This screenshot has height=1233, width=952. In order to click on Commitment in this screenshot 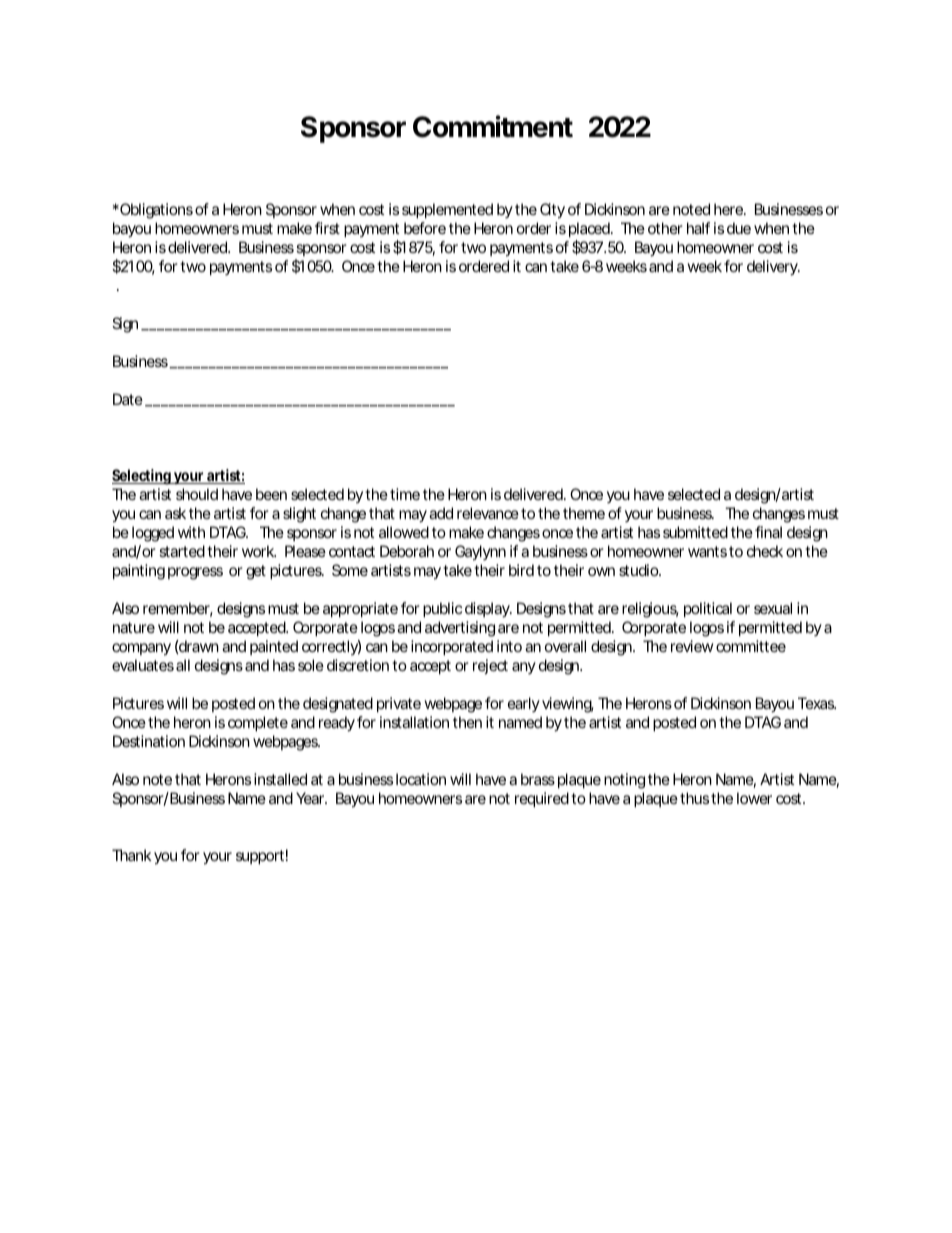, I will do `click(493, 126)`.
